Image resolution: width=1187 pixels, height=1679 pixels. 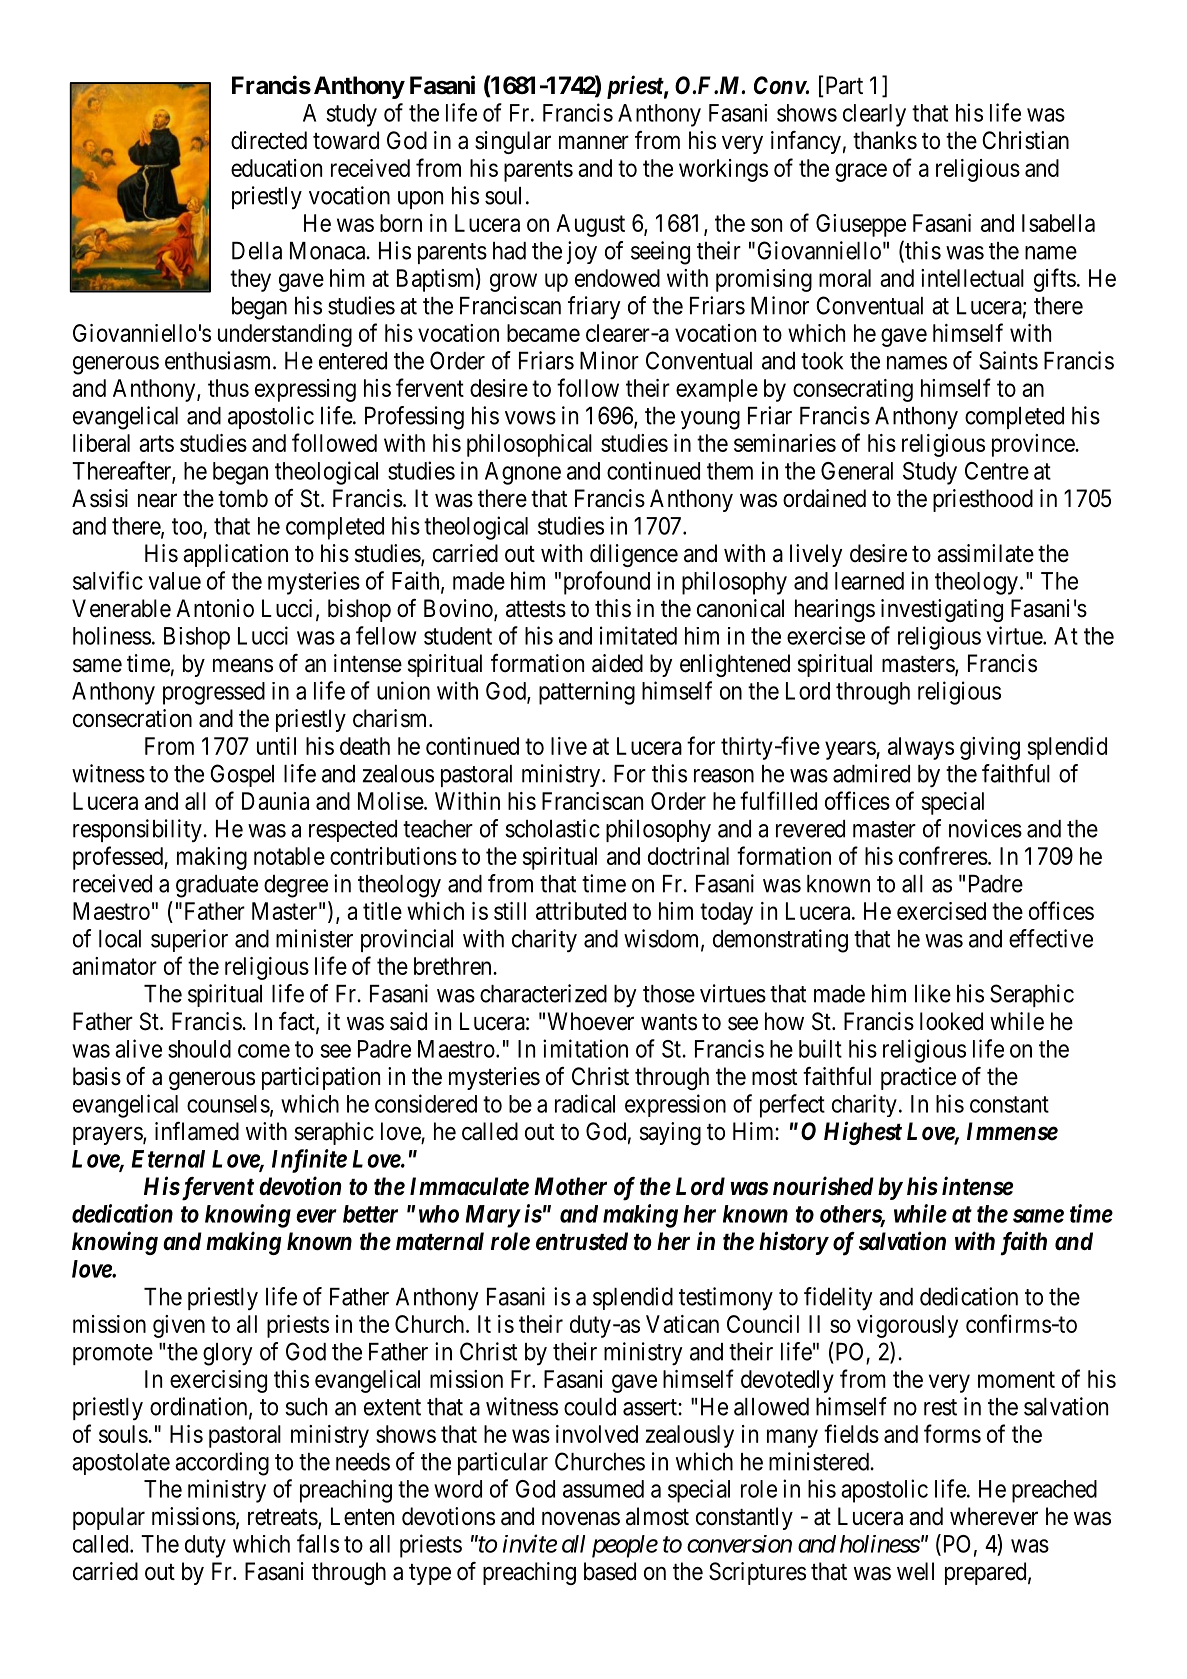 What do you see at coordinates (217, 886) in the screenshot?
I see `graduate` at bounding box center [217, 886].
